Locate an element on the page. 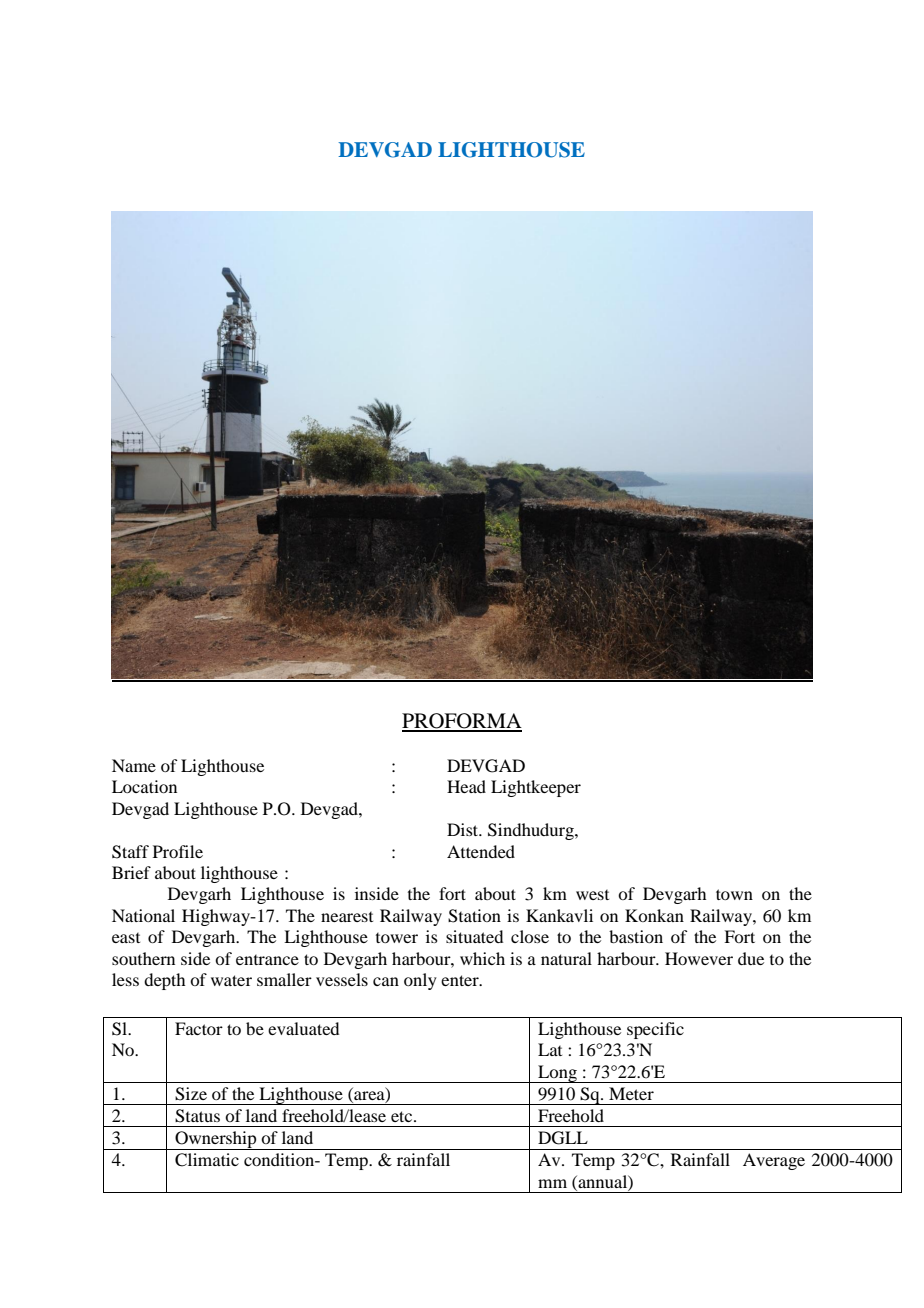 This page has width=924, height=1308. Factor is located at coordinates (199, 1028).
